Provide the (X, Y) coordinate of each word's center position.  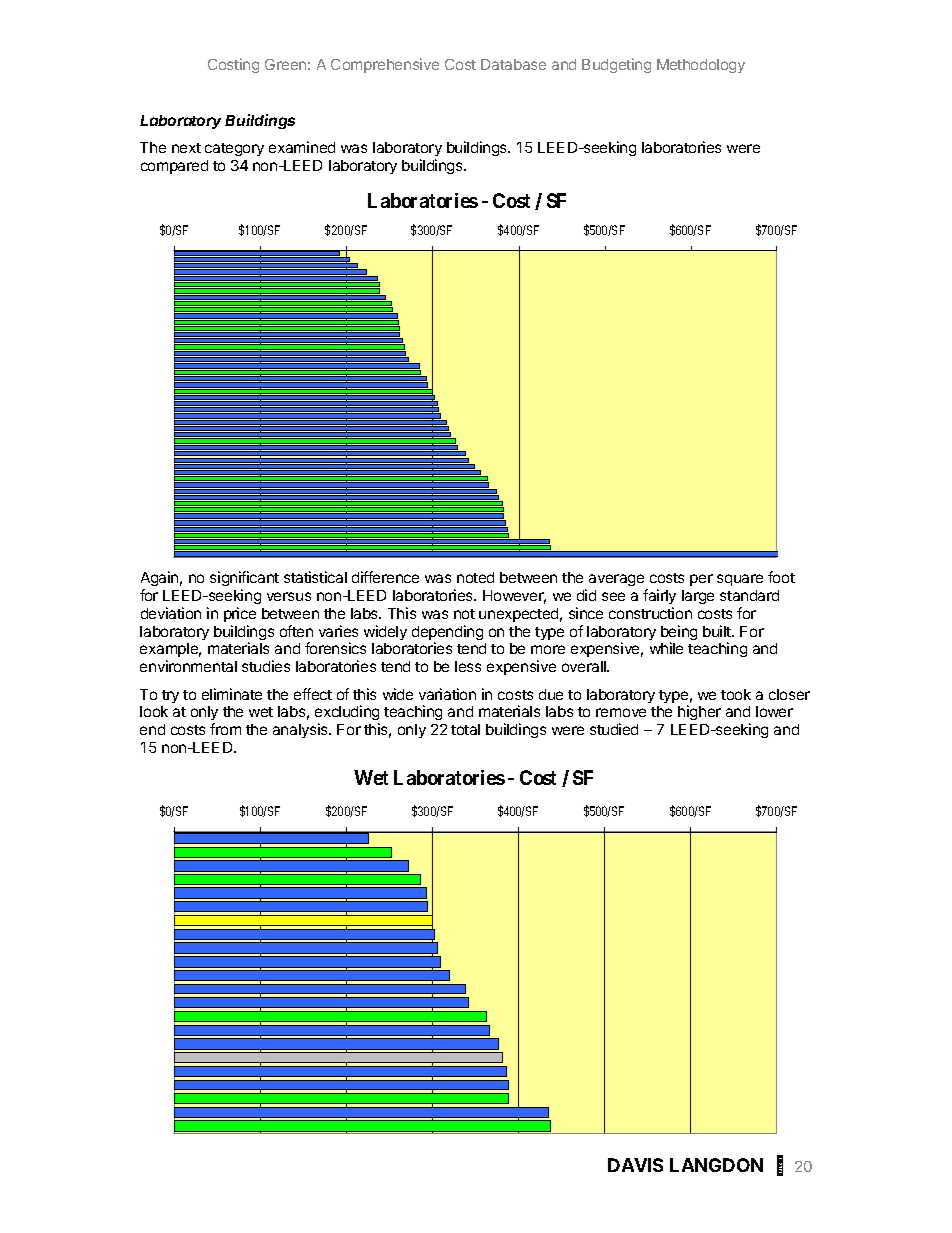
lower (774, 711)
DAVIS (635, 1165)
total (465, 729)
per (701, 580)
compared (174, 167)
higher (699, 712)
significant (244, 578)
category (234, 149)
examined (302, 147)
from (225, 729)
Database (513, 64)
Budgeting (616, 65)
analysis (301, 730)
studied (614, 729)
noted (475, 577)
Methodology (701, 66)
